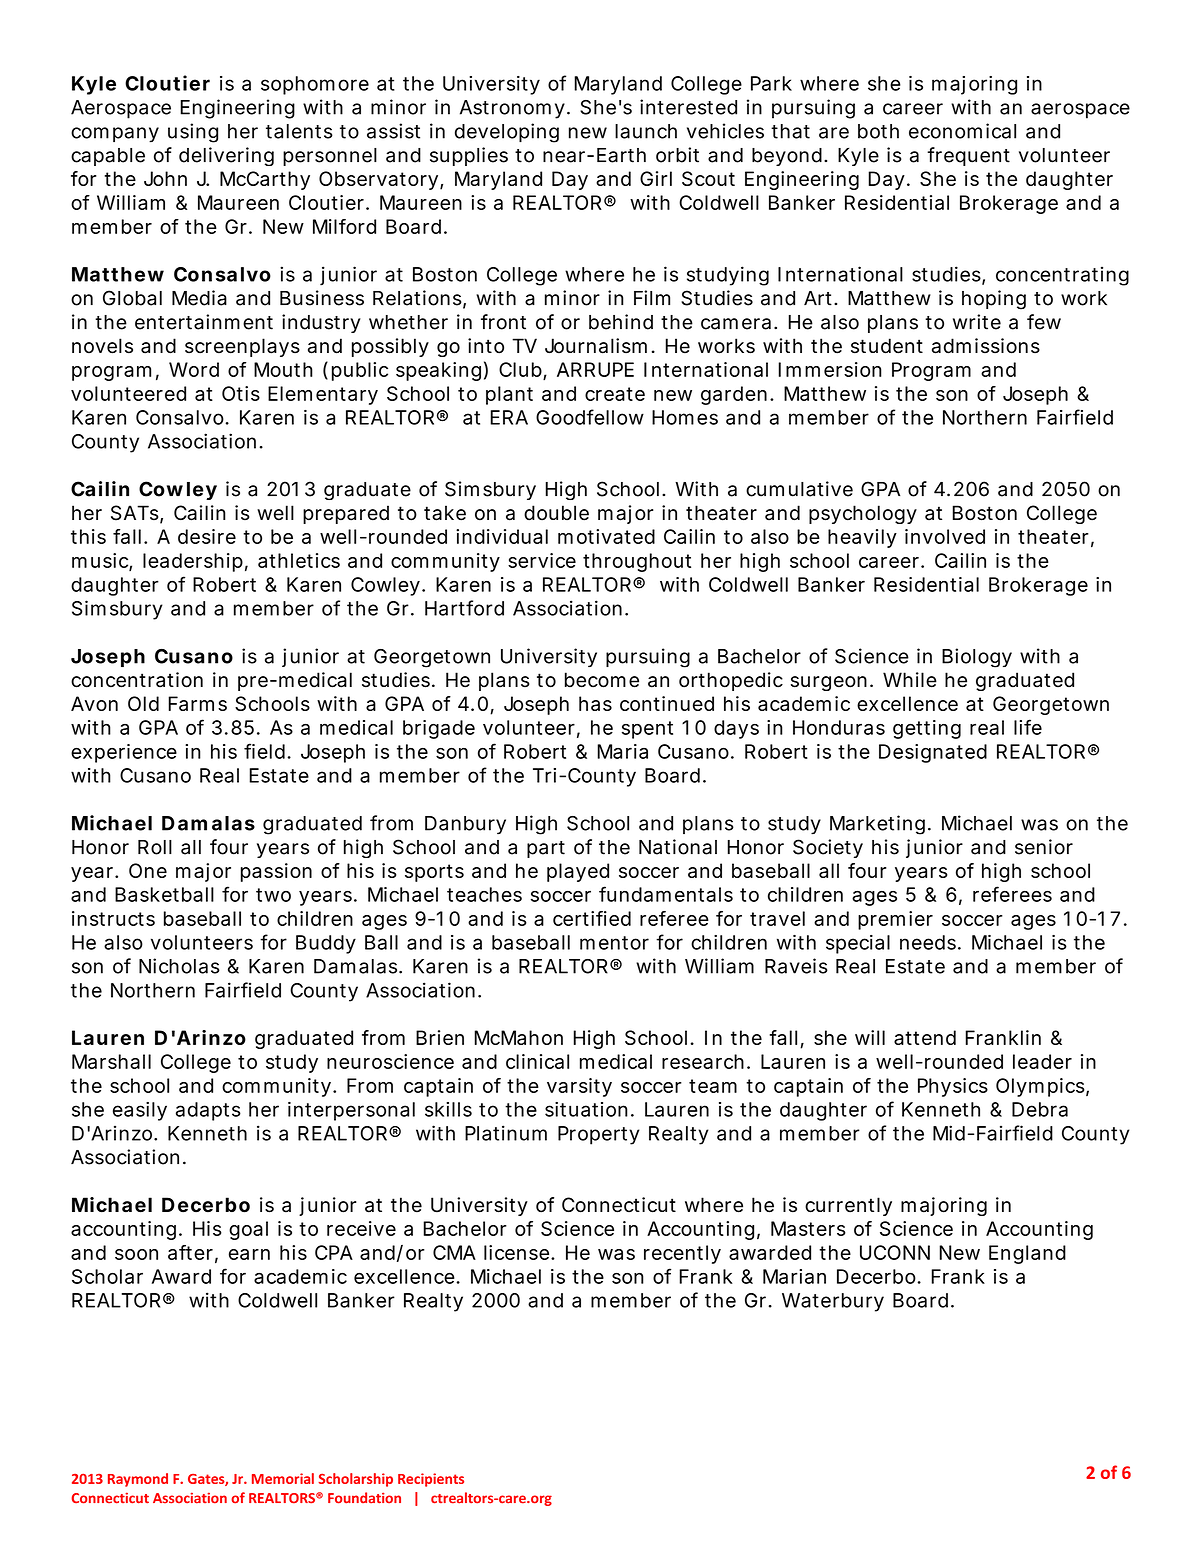  I want to click on Farms, so click(197, 703).
